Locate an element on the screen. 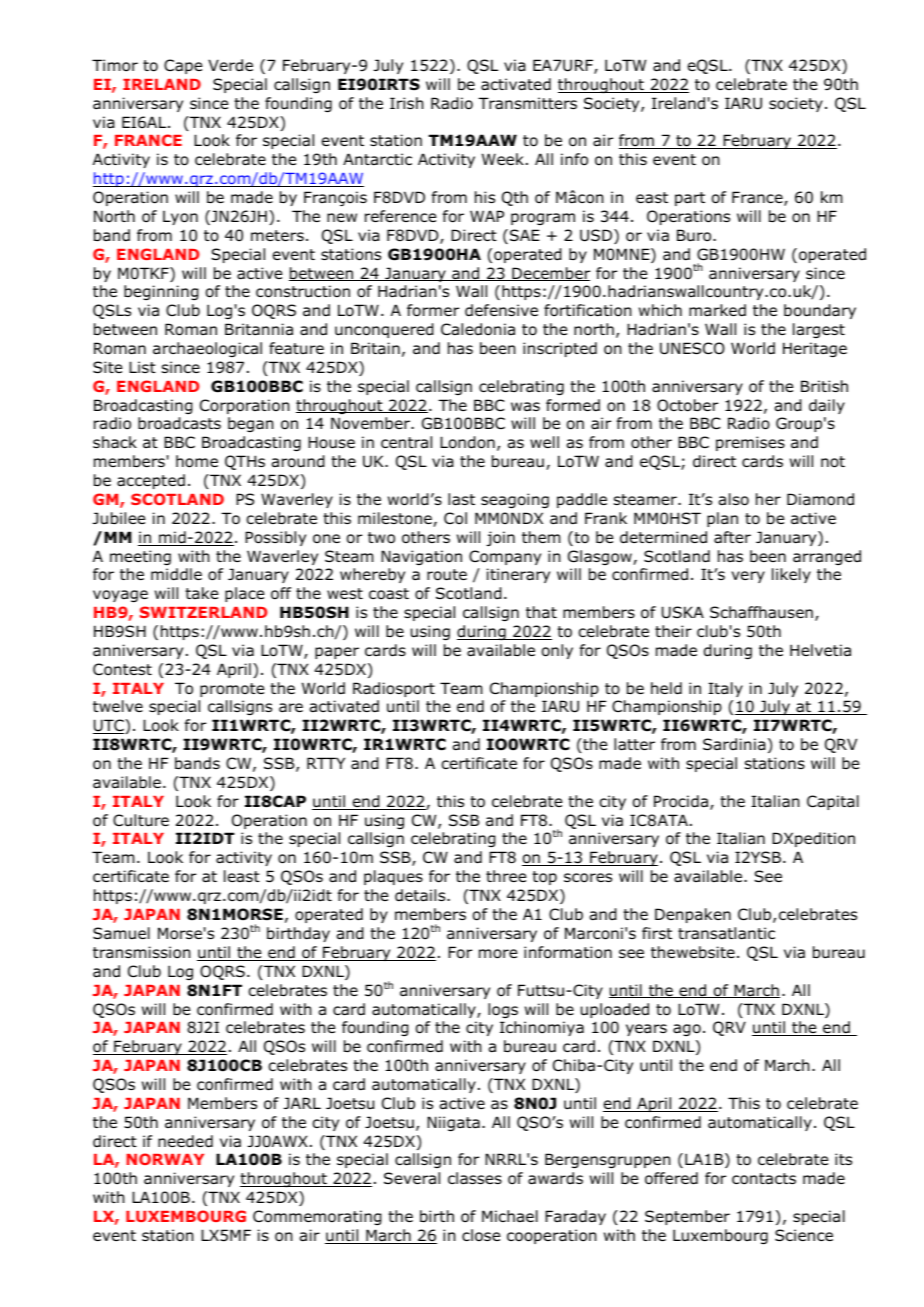 The image size is (924, 1307). archaeological is located at coordinates (207, 349).
